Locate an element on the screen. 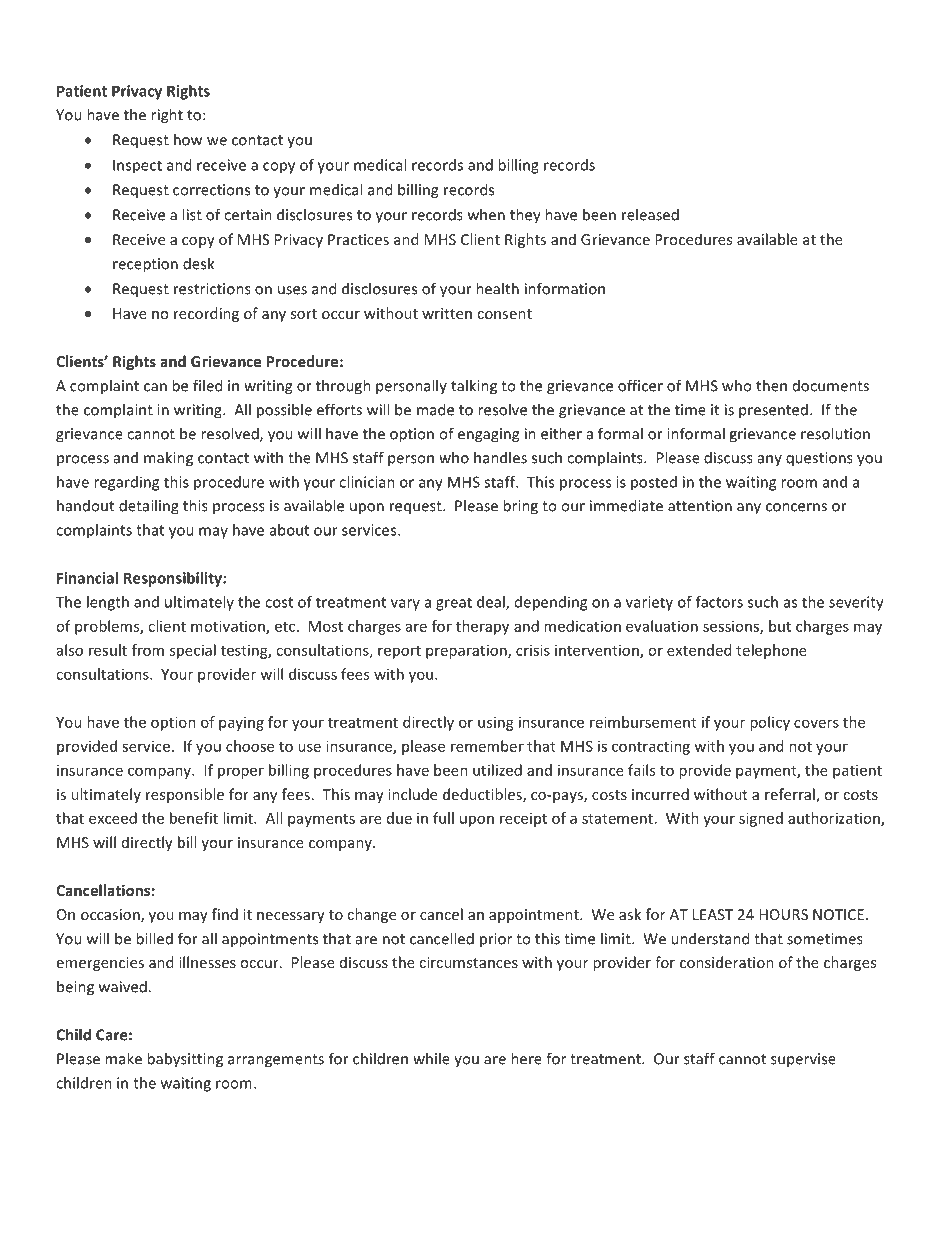  babysitting is located at coordinates (185, 1060).
